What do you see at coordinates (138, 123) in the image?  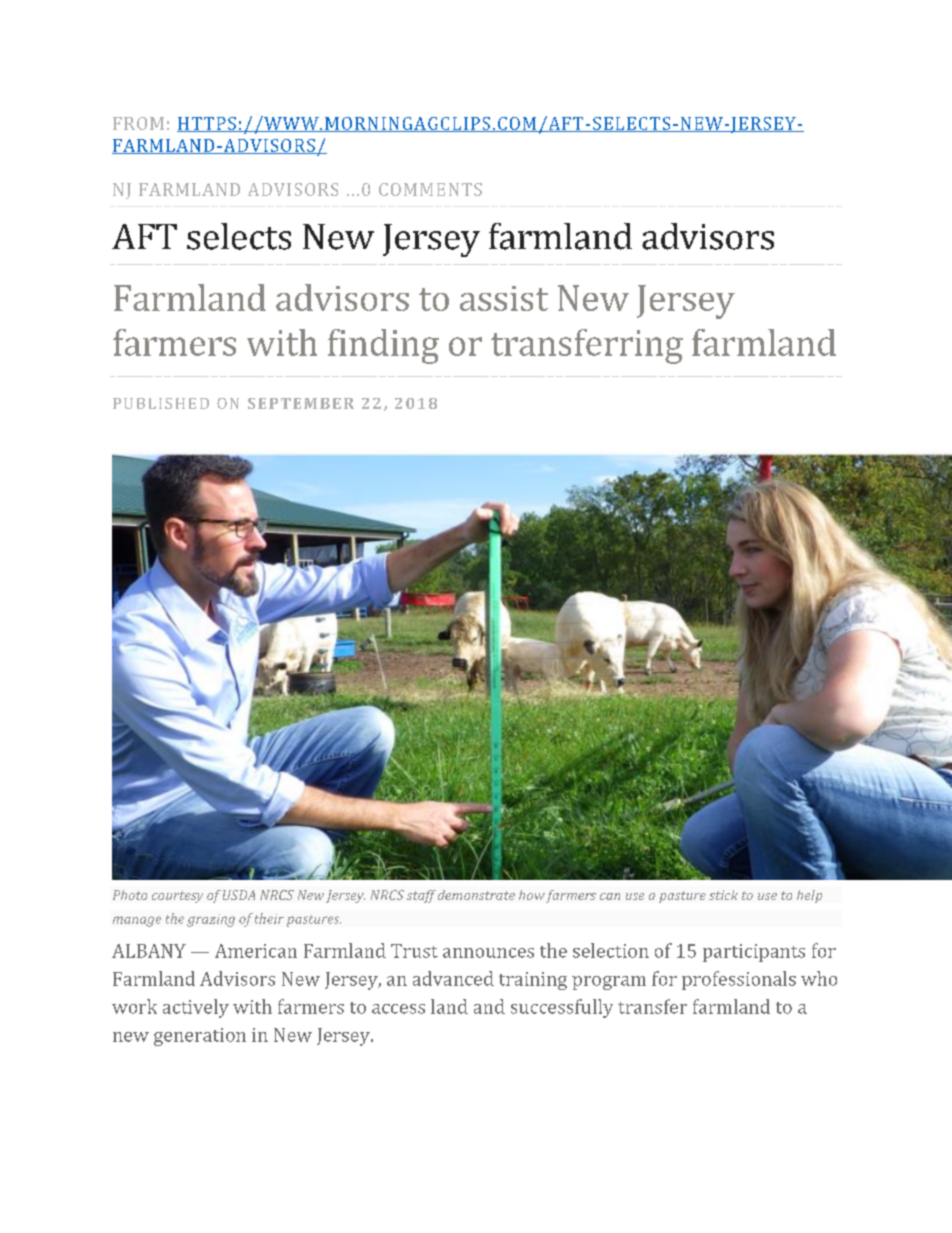 I see `FROM` at bounding box center [138, 123].
